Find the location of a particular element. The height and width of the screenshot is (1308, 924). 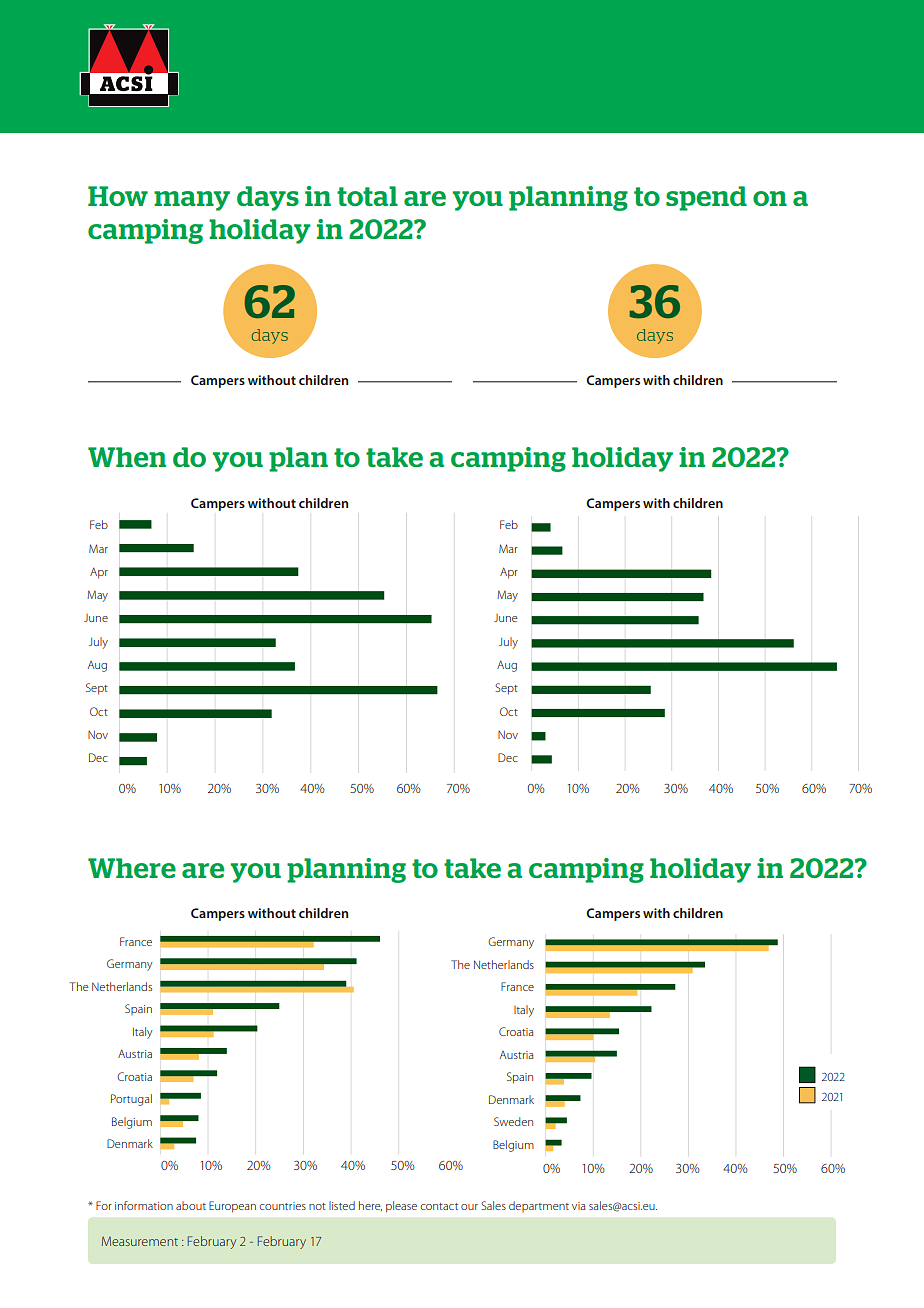

spend is located at coordinates (706, 198).
